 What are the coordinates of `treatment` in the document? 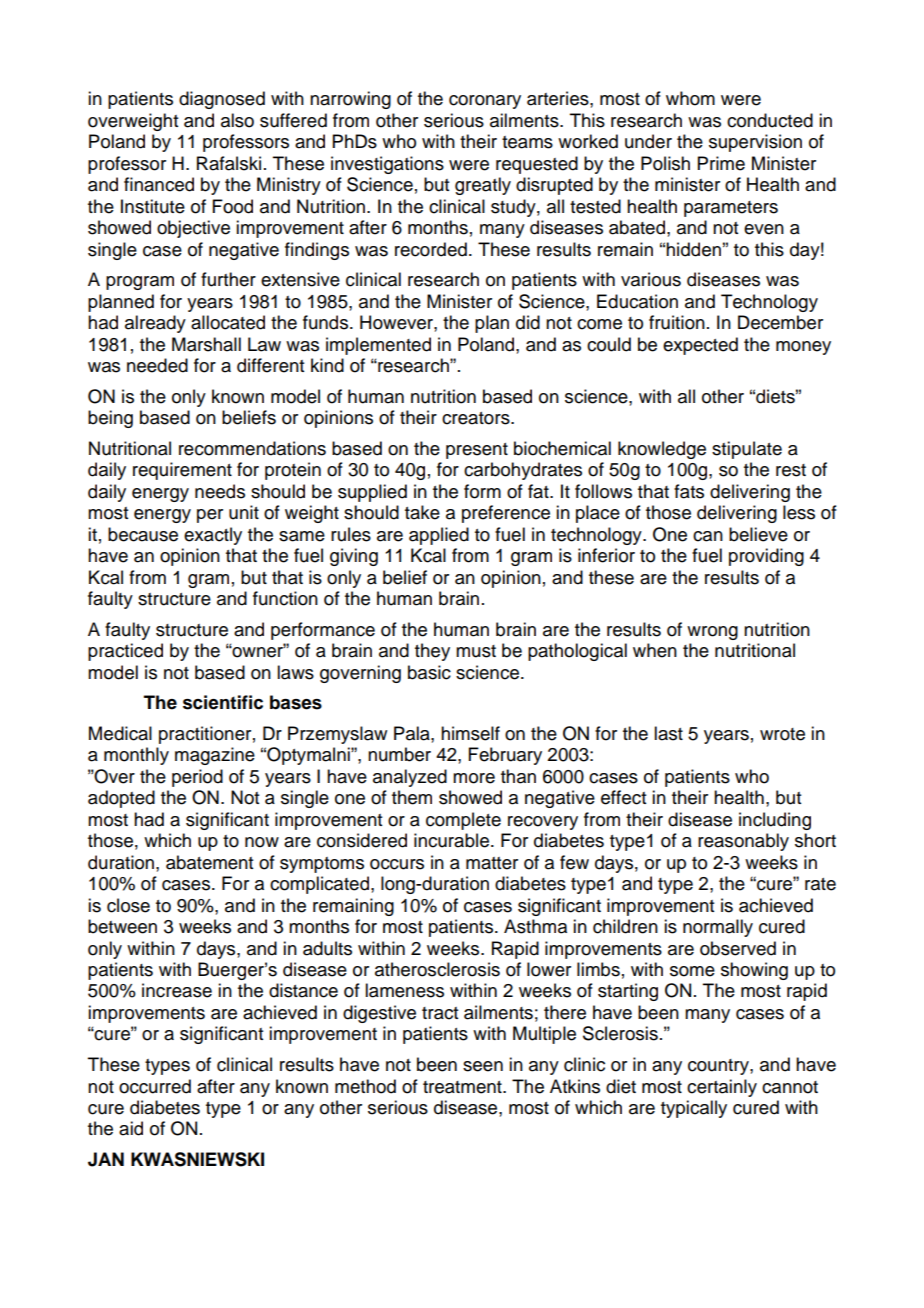 It's located at (463, 1087).
